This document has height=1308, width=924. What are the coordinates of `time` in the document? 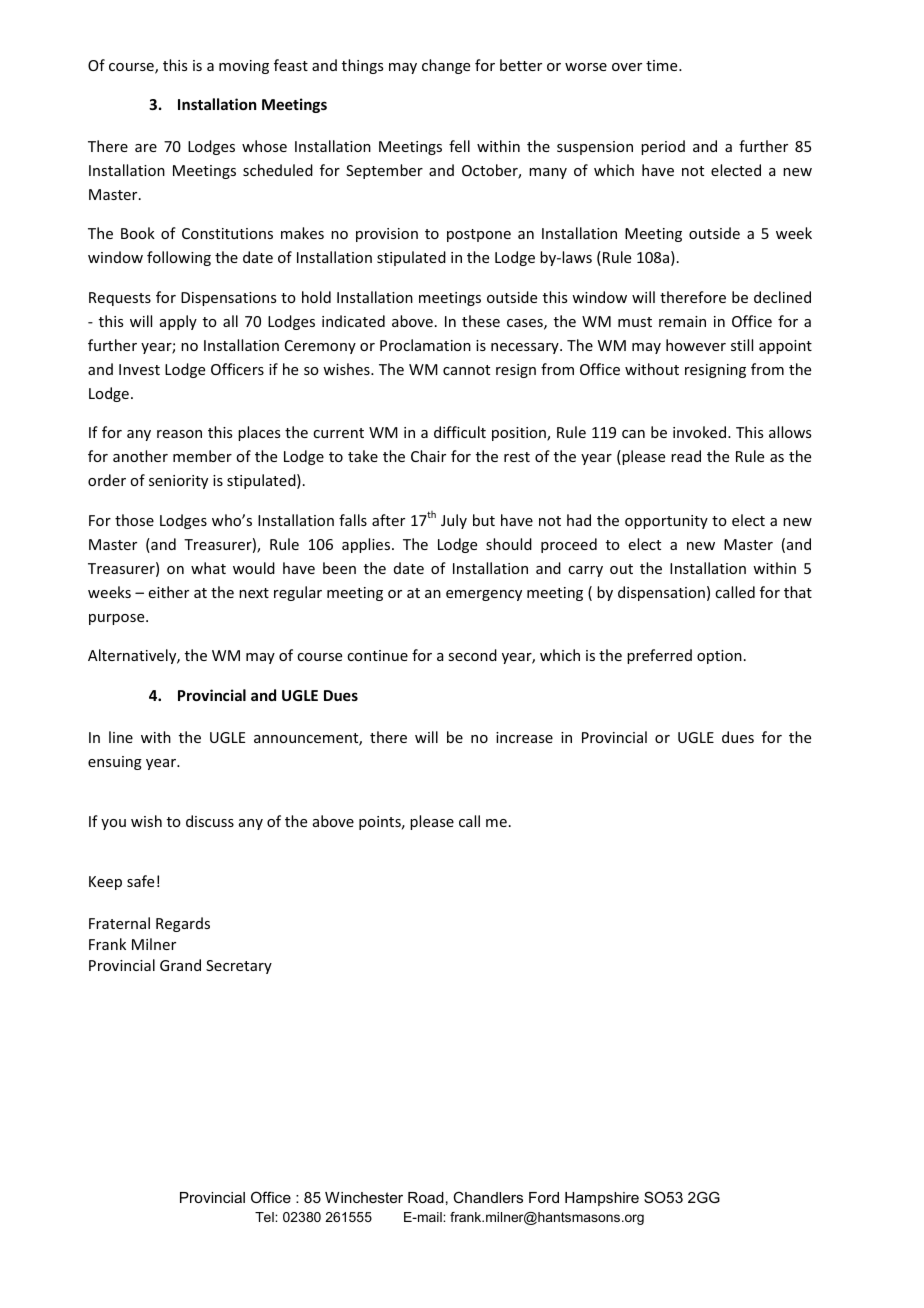 It's located at (663, 65).
